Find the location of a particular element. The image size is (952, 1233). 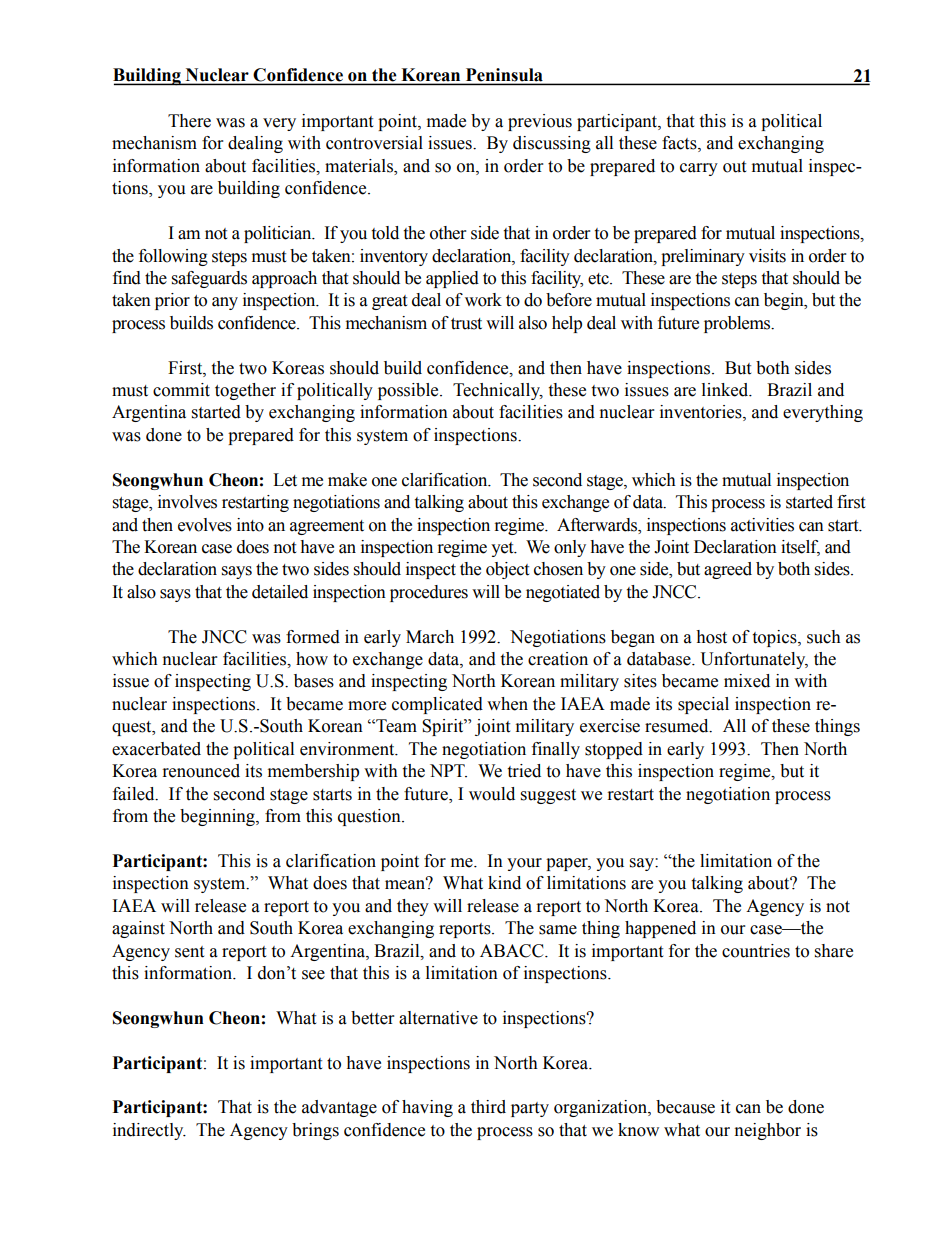

linked is located at coordinates (726, 390).
